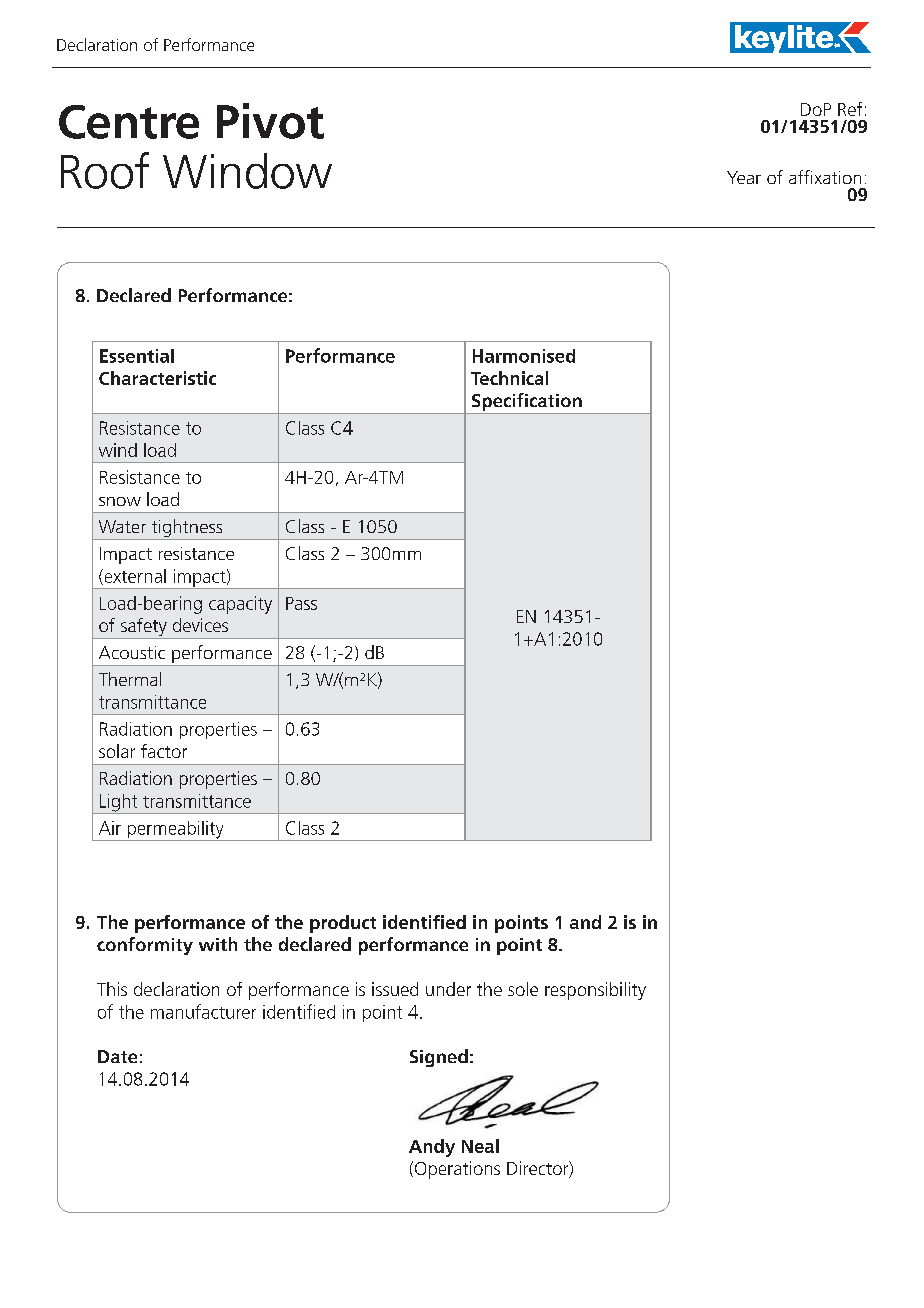 The image size is (924, 1308). I want to click on Technical, so click(509, 378).
